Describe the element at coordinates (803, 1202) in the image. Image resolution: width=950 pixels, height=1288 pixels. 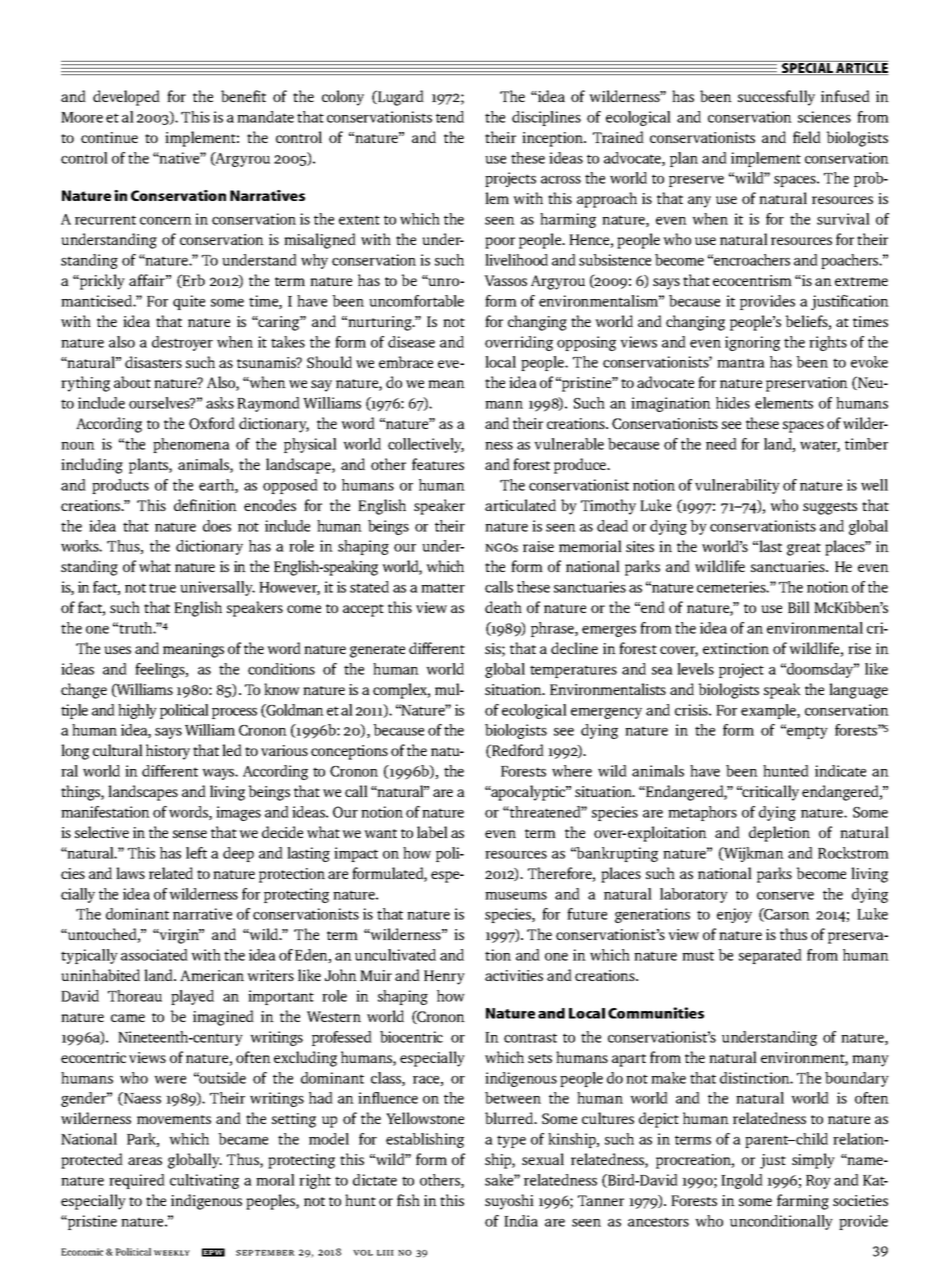
I see `farming` at that location.
